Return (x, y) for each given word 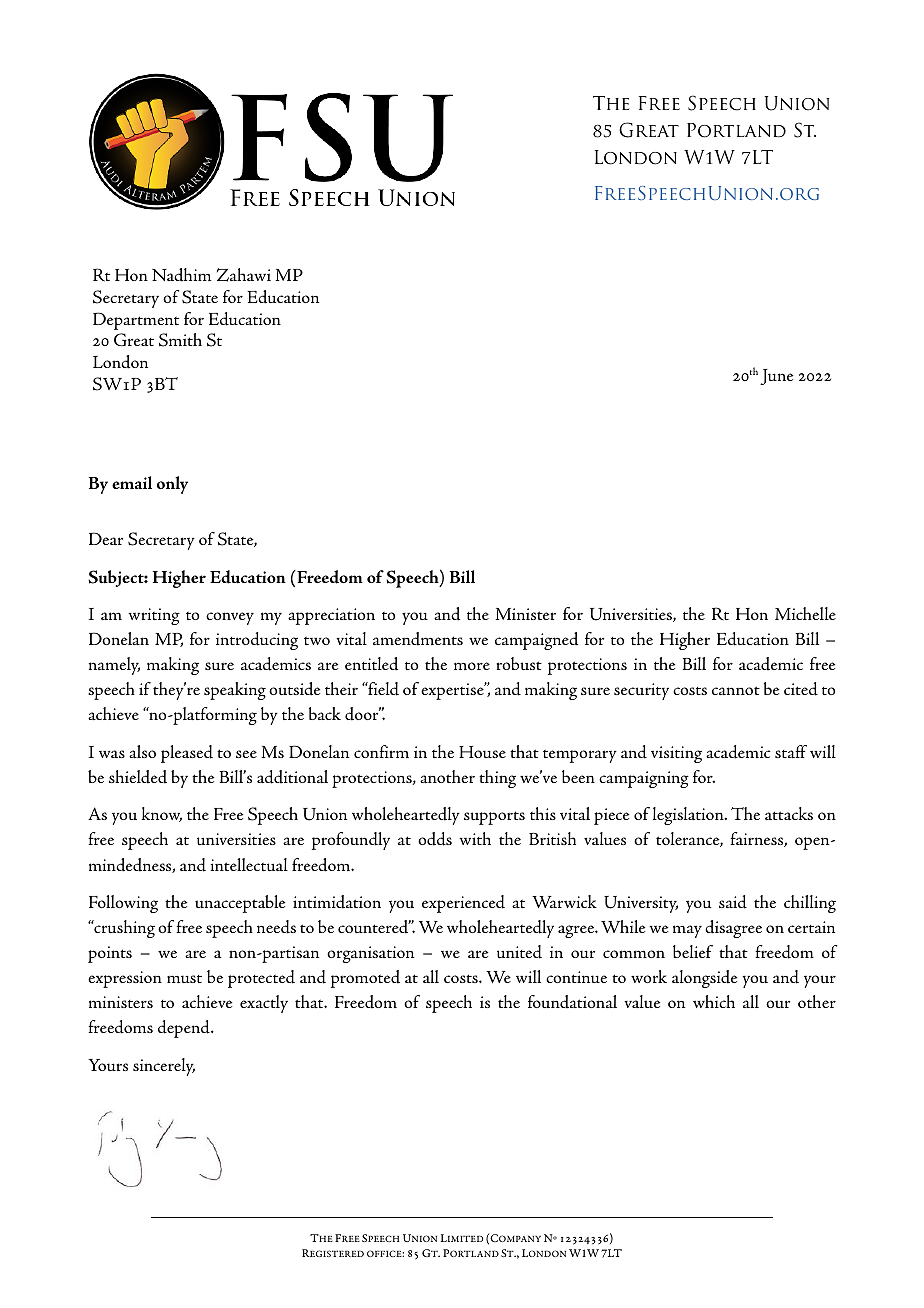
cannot (736, 690)
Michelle (805, 613)
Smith (180, 340)
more (472, 666)
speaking (235, 691)
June (776, 377)
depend (185, 1029)
